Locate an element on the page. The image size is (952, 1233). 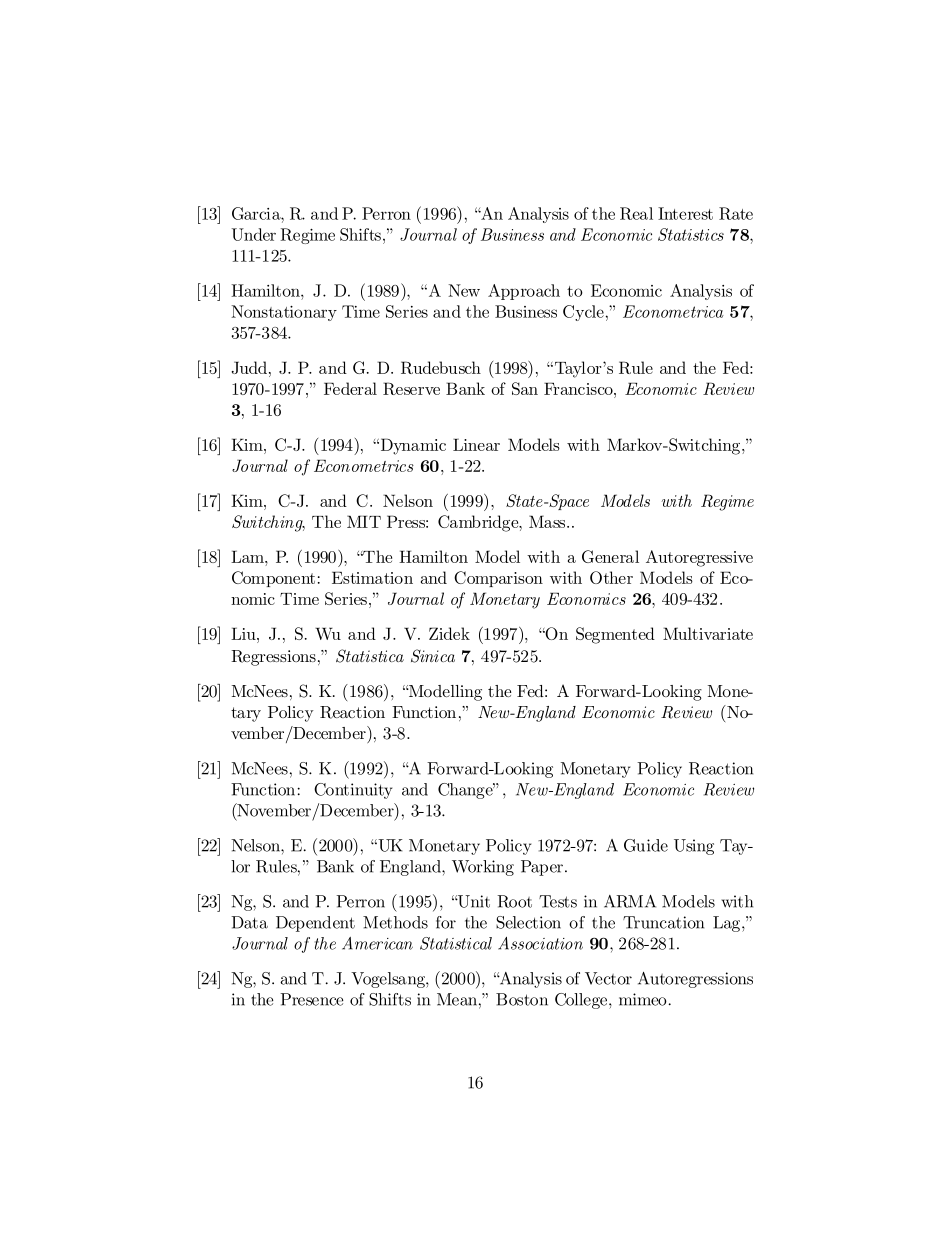
Zidek is located at coordinates (449, 633).
